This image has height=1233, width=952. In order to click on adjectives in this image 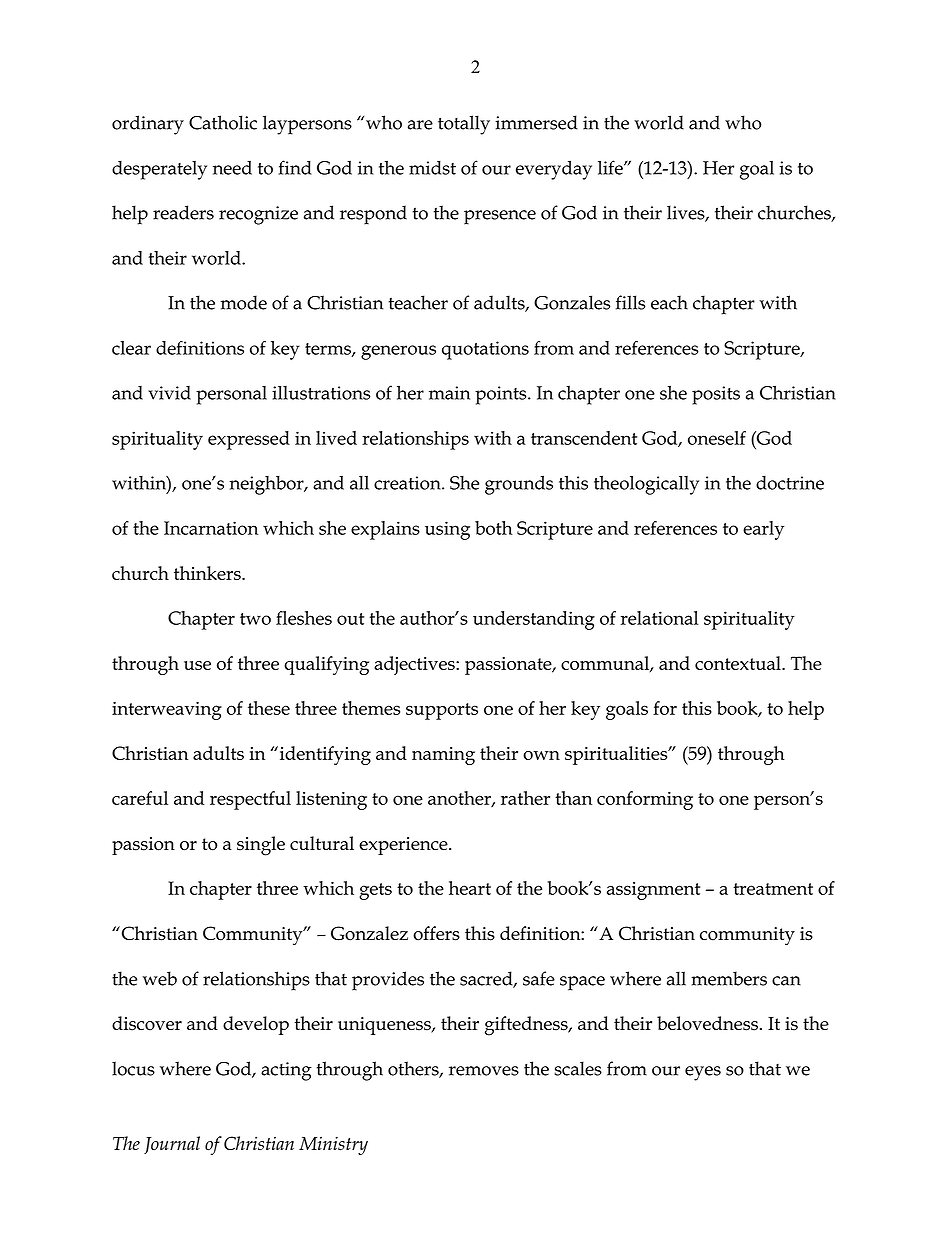, I will do `click(415, 665)`.
